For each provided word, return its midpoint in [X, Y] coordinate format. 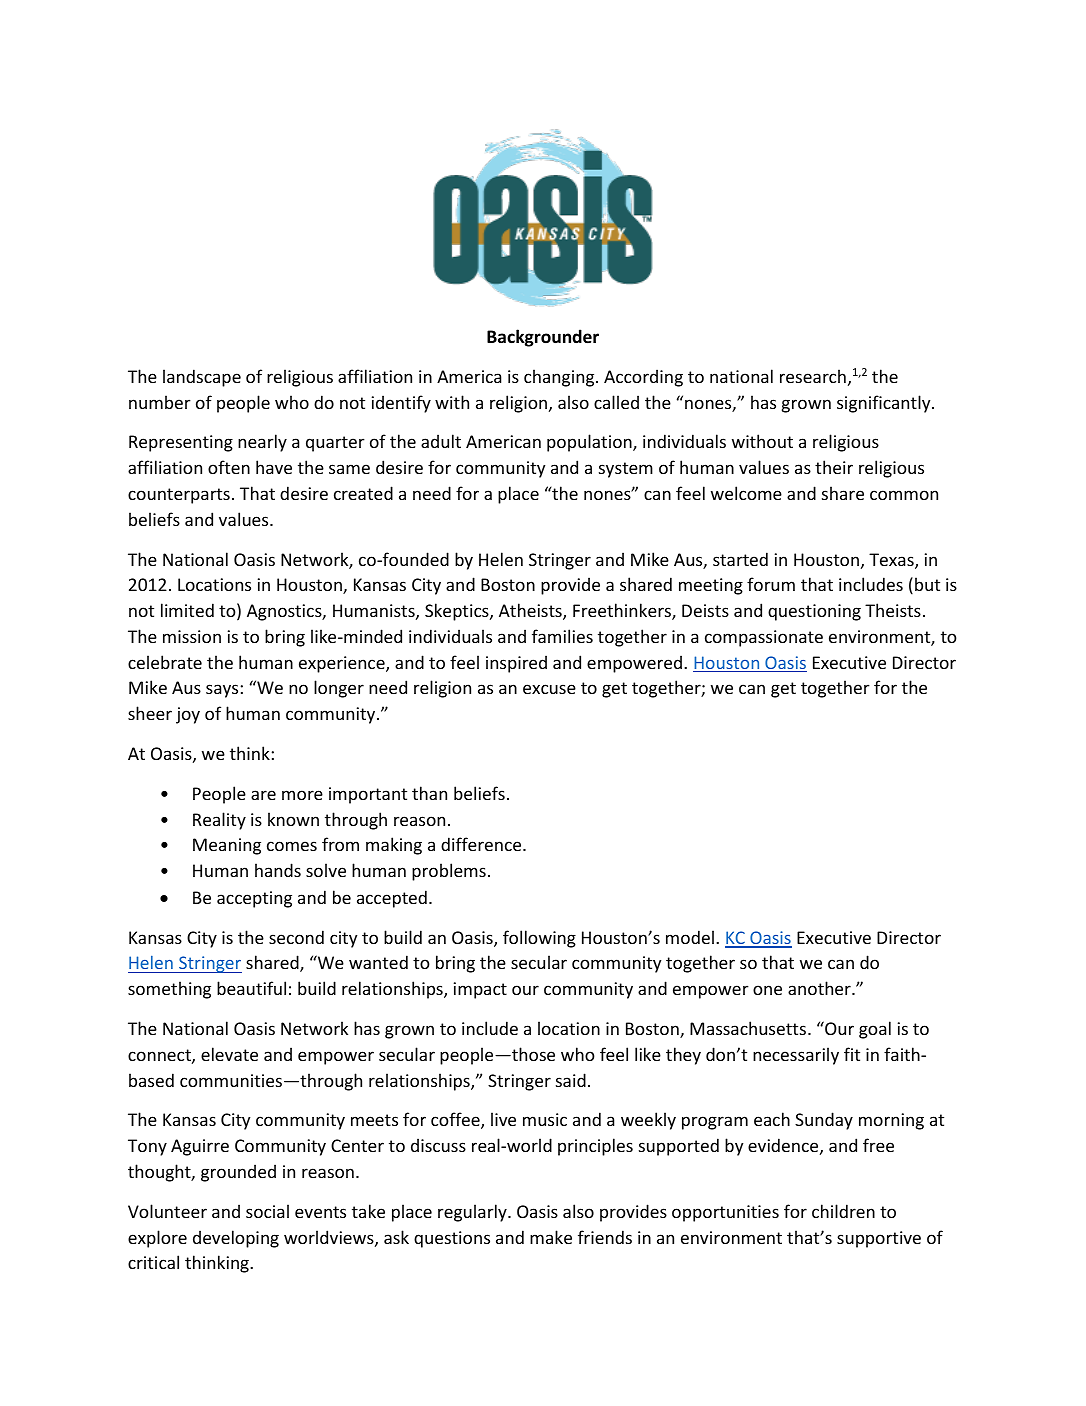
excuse [549, 689]
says [222, 691]
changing [560, 378]
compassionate [764, 638]
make [551, 1237]
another [820, 988]
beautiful [251, 988]
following [539, 939]
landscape [202, 378]
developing [236, 1239]
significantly [885, 404]
